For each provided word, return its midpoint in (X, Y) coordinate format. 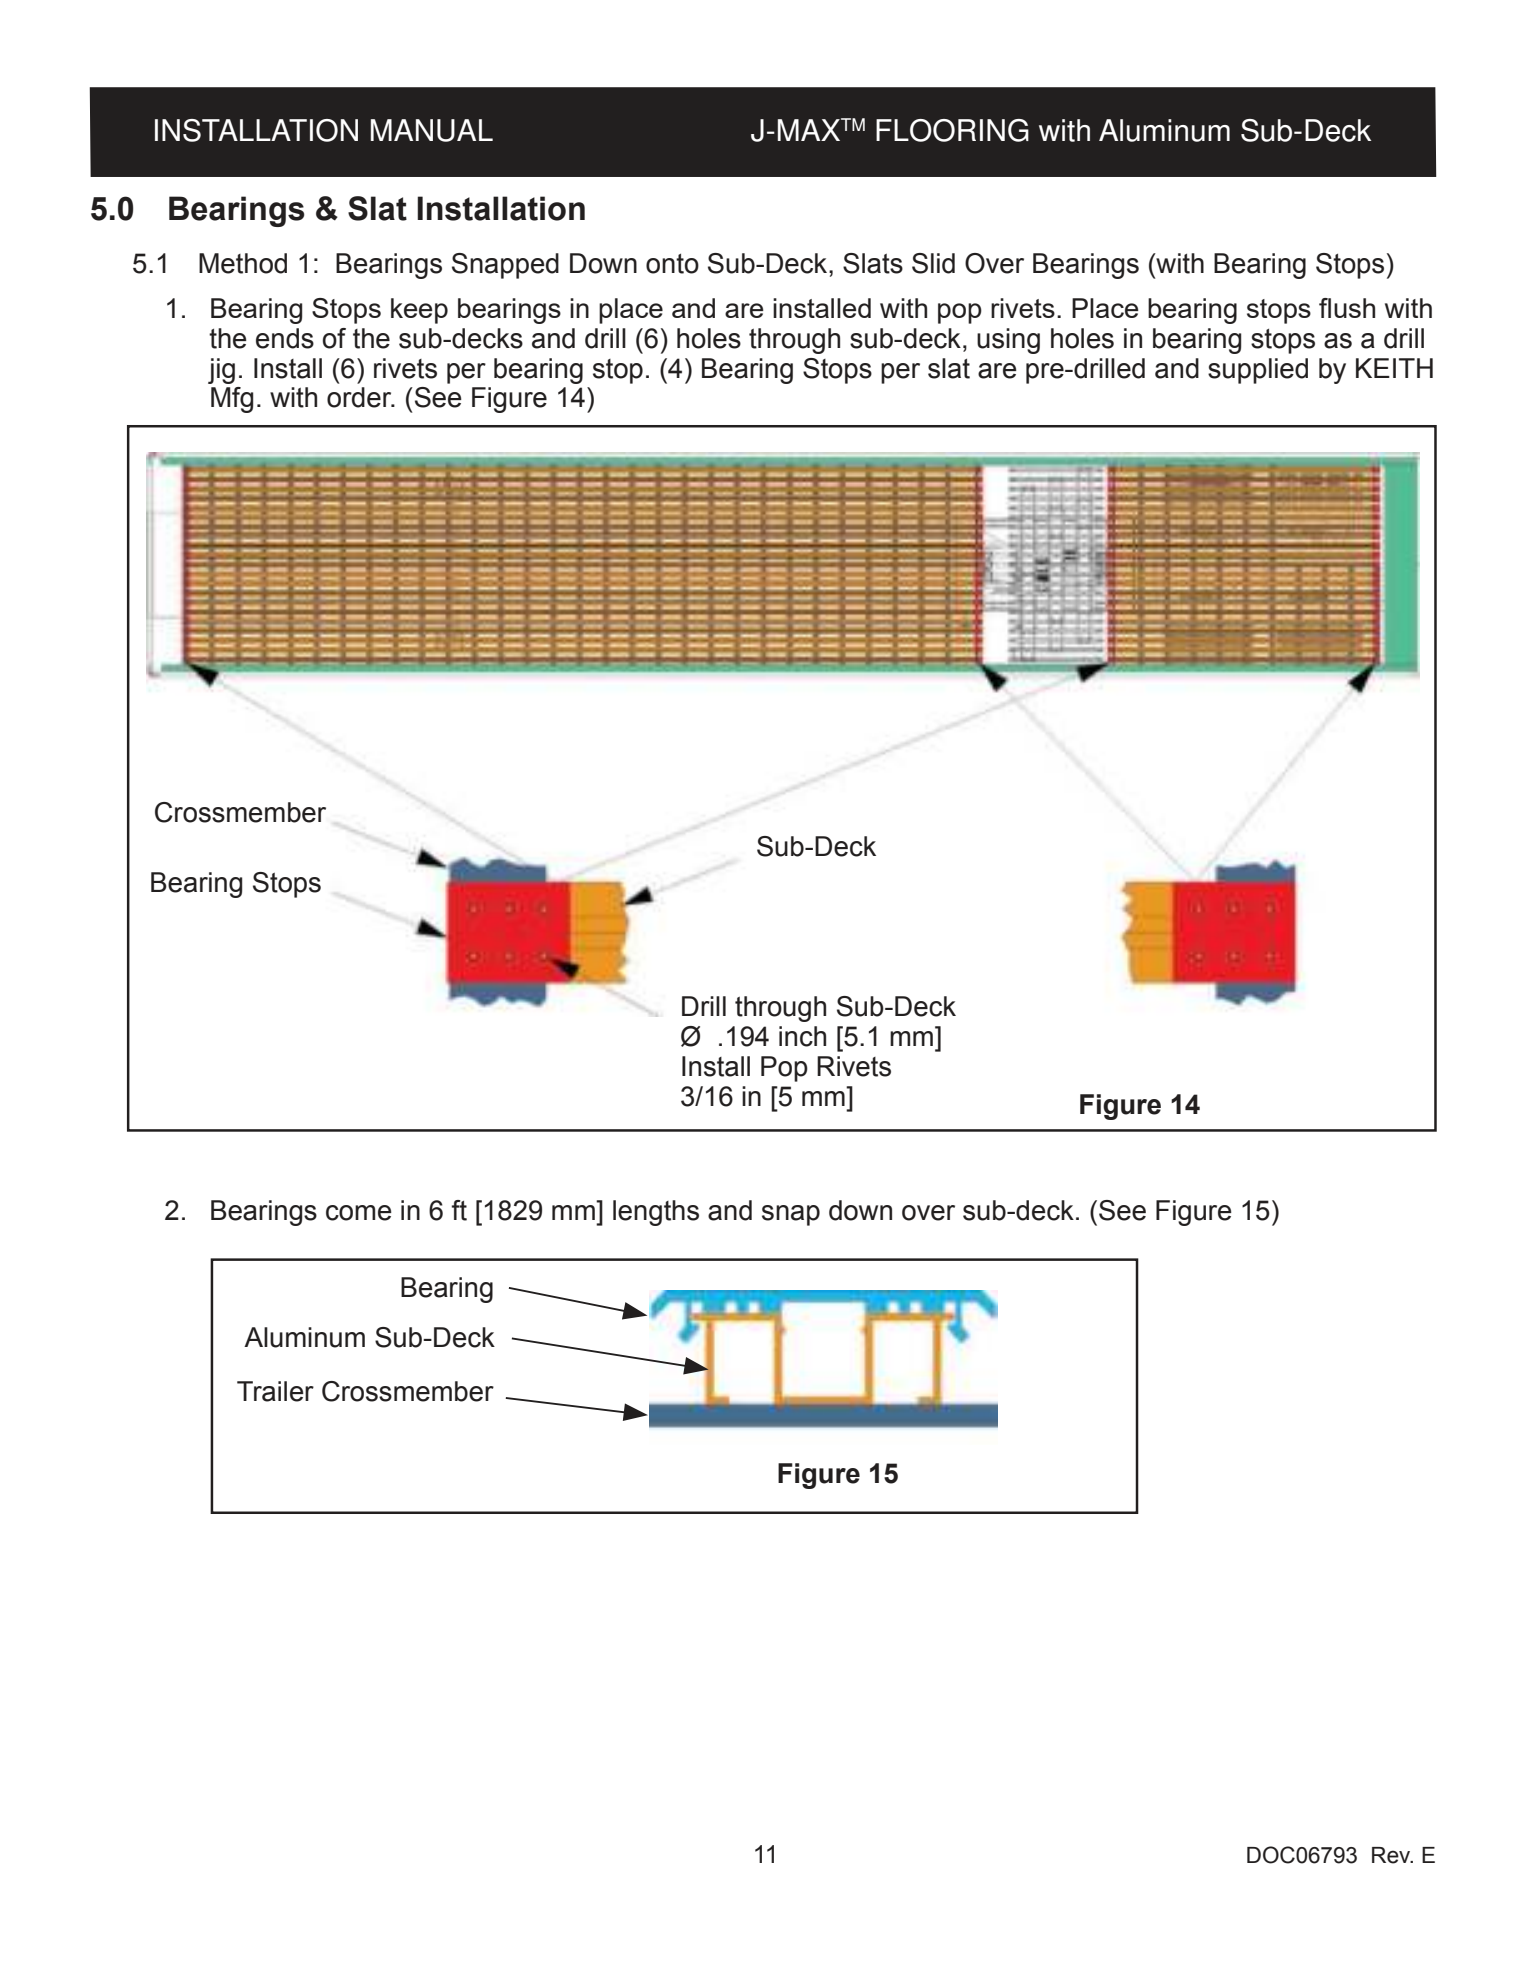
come (359, 1213)
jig (221, 371)
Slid (933, 263)
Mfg (232, 400)
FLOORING (952, 130)
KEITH (1394, 368)
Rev (1392, 1855)
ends (285, 338)
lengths (656, 1213)
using (1008, 341)
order (360, 397)
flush (1347, 308)
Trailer (275, 1391)
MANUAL (432, 130)
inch (802, 1036)
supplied (1258, 371)
